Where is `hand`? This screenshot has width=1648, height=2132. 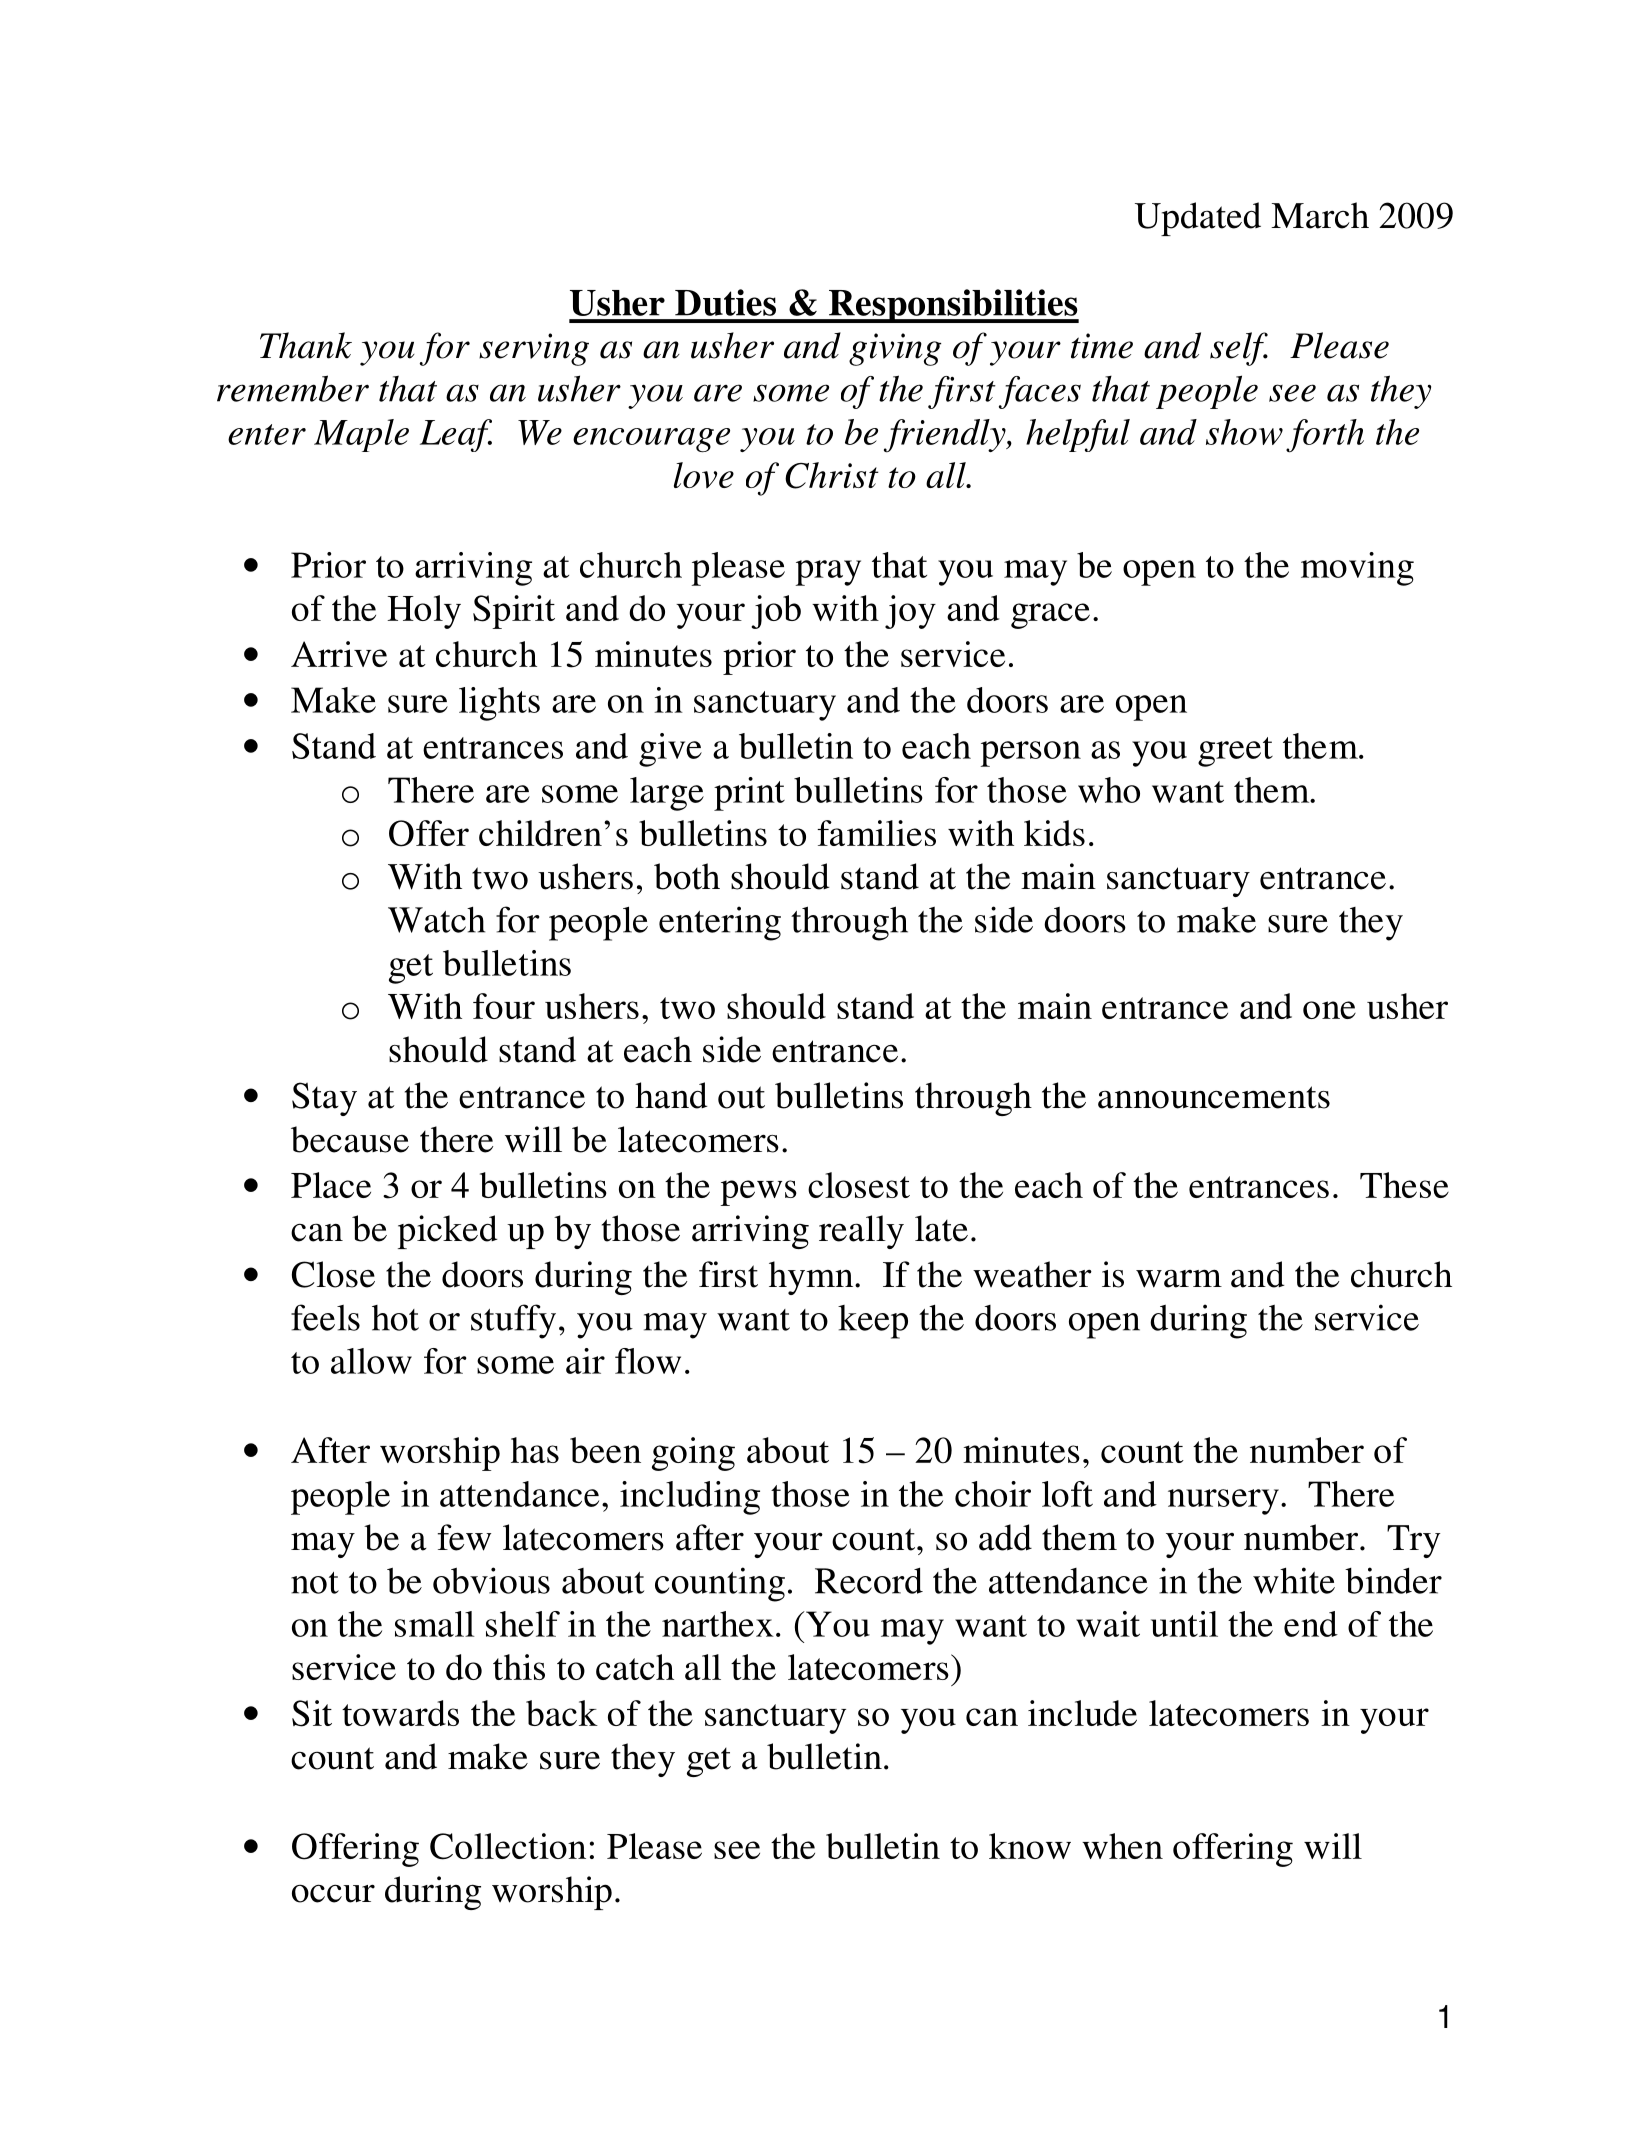 hand is located at coordinates (671, 1095).
